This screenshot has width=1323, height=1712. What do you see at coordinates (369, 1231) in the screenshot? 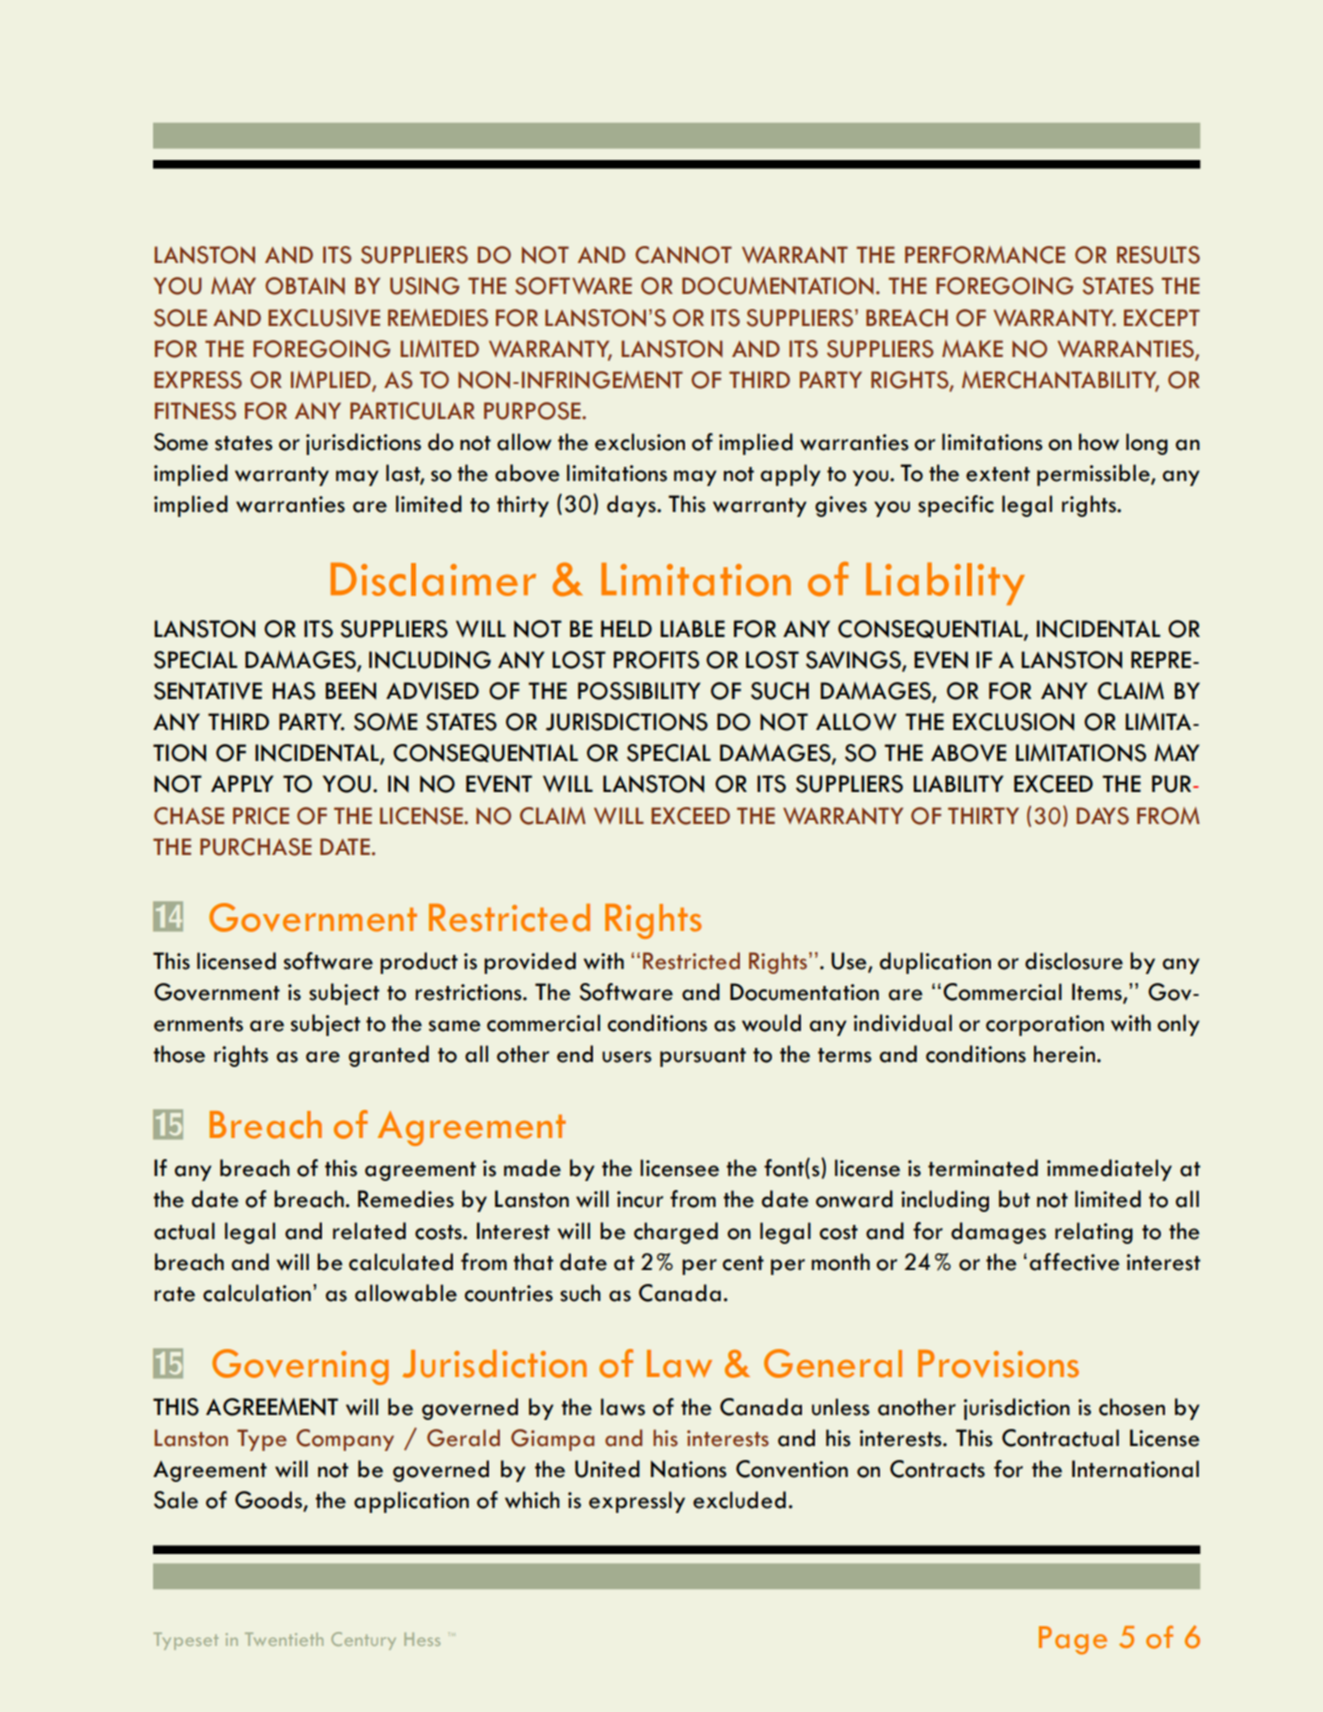
I see `related` at bounding box center [369, 1231].
